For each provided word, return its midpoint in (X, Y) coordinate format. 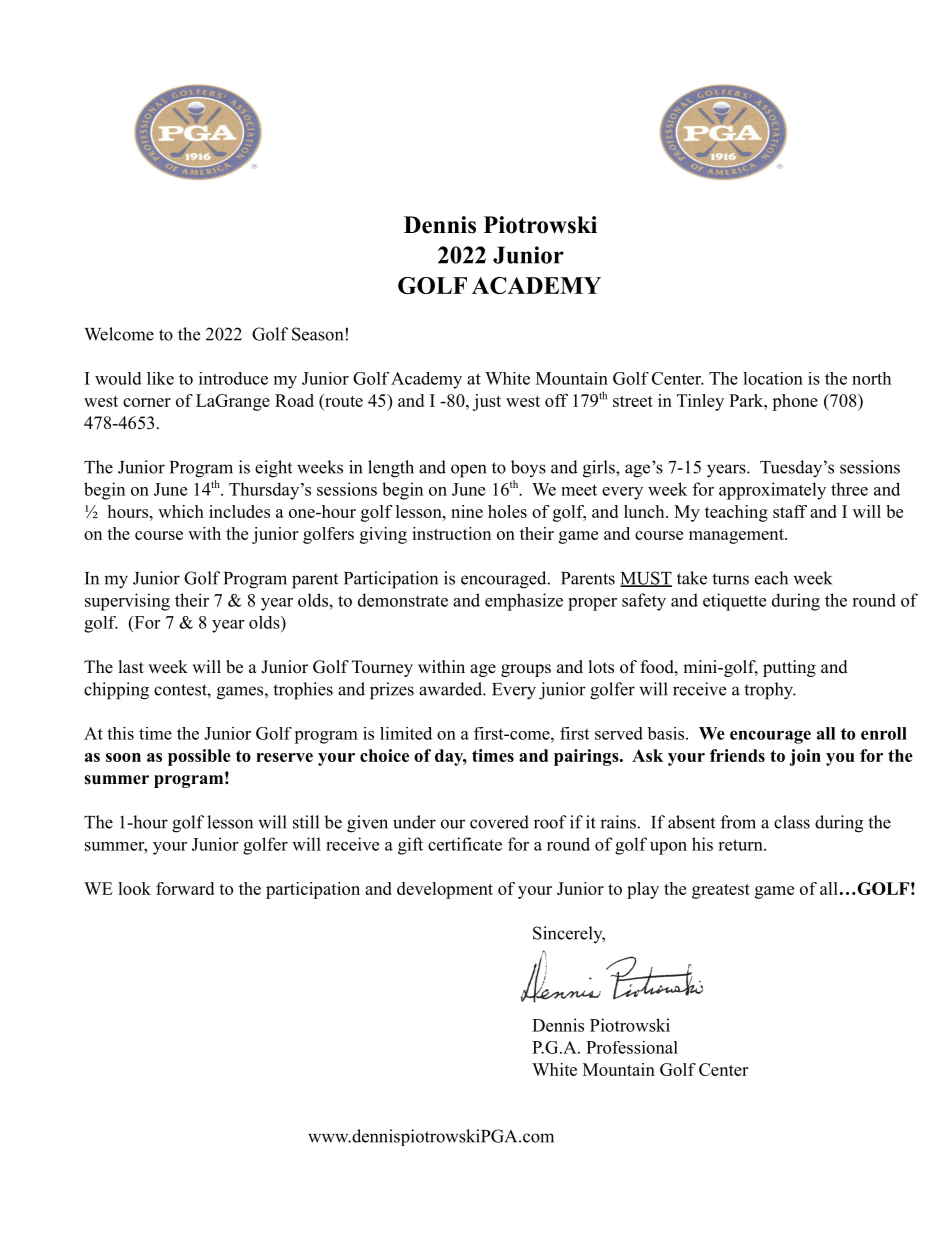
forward (185, 888)
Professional (632, 1047)
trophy (769, 691)
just (487, 402)
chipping (116, 691)
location (773, 378)
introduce (233, 378)
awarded (451, 689)
